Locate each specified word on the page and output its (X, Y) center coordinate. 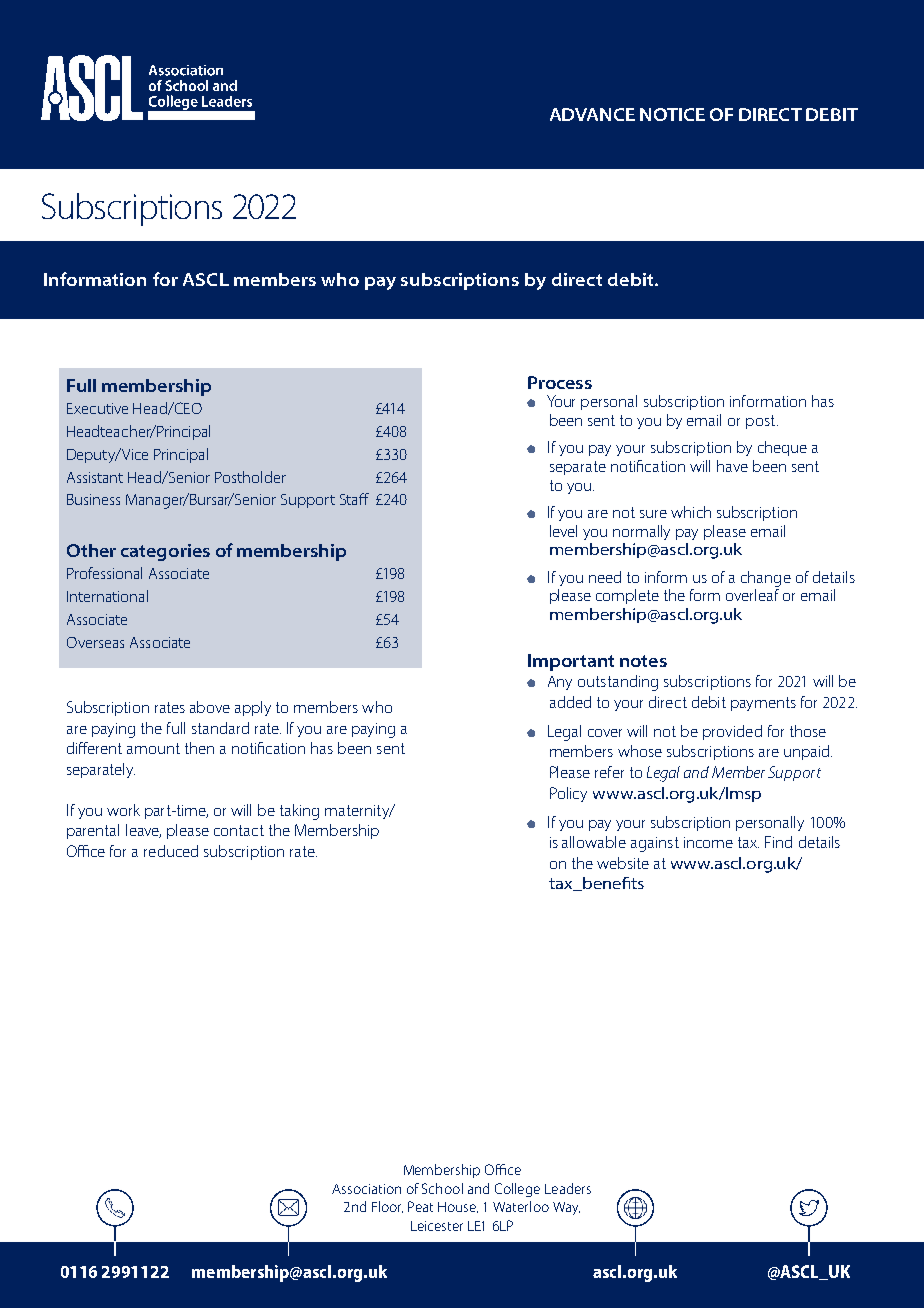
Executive (97, 408)
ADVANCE (592, 114)
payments (763, 704)
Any (560, 683)
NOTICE (672, 114)
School (442, 1188)
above (210, 707)
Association (366, 1189)
